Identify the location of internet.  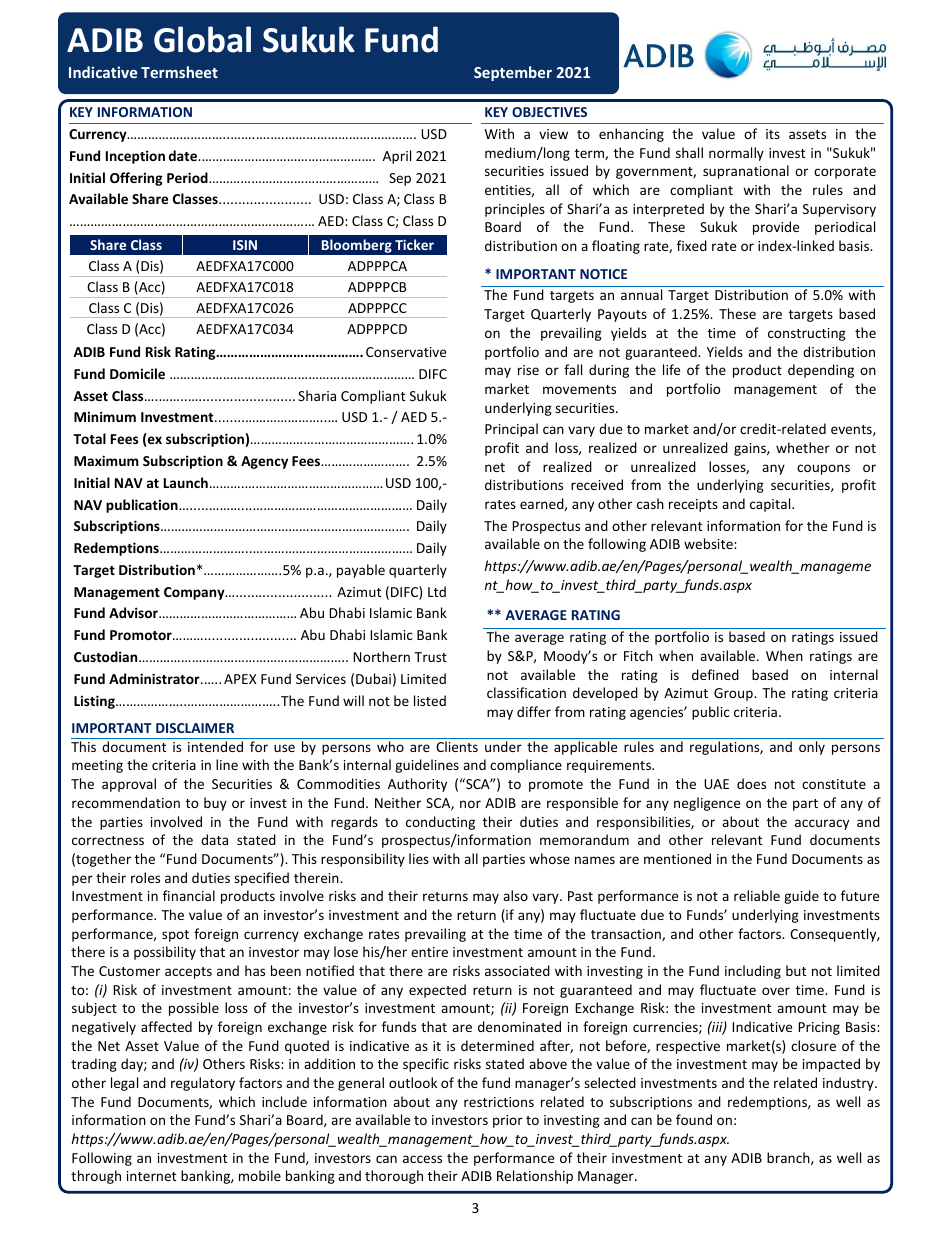
(151, 1176).
